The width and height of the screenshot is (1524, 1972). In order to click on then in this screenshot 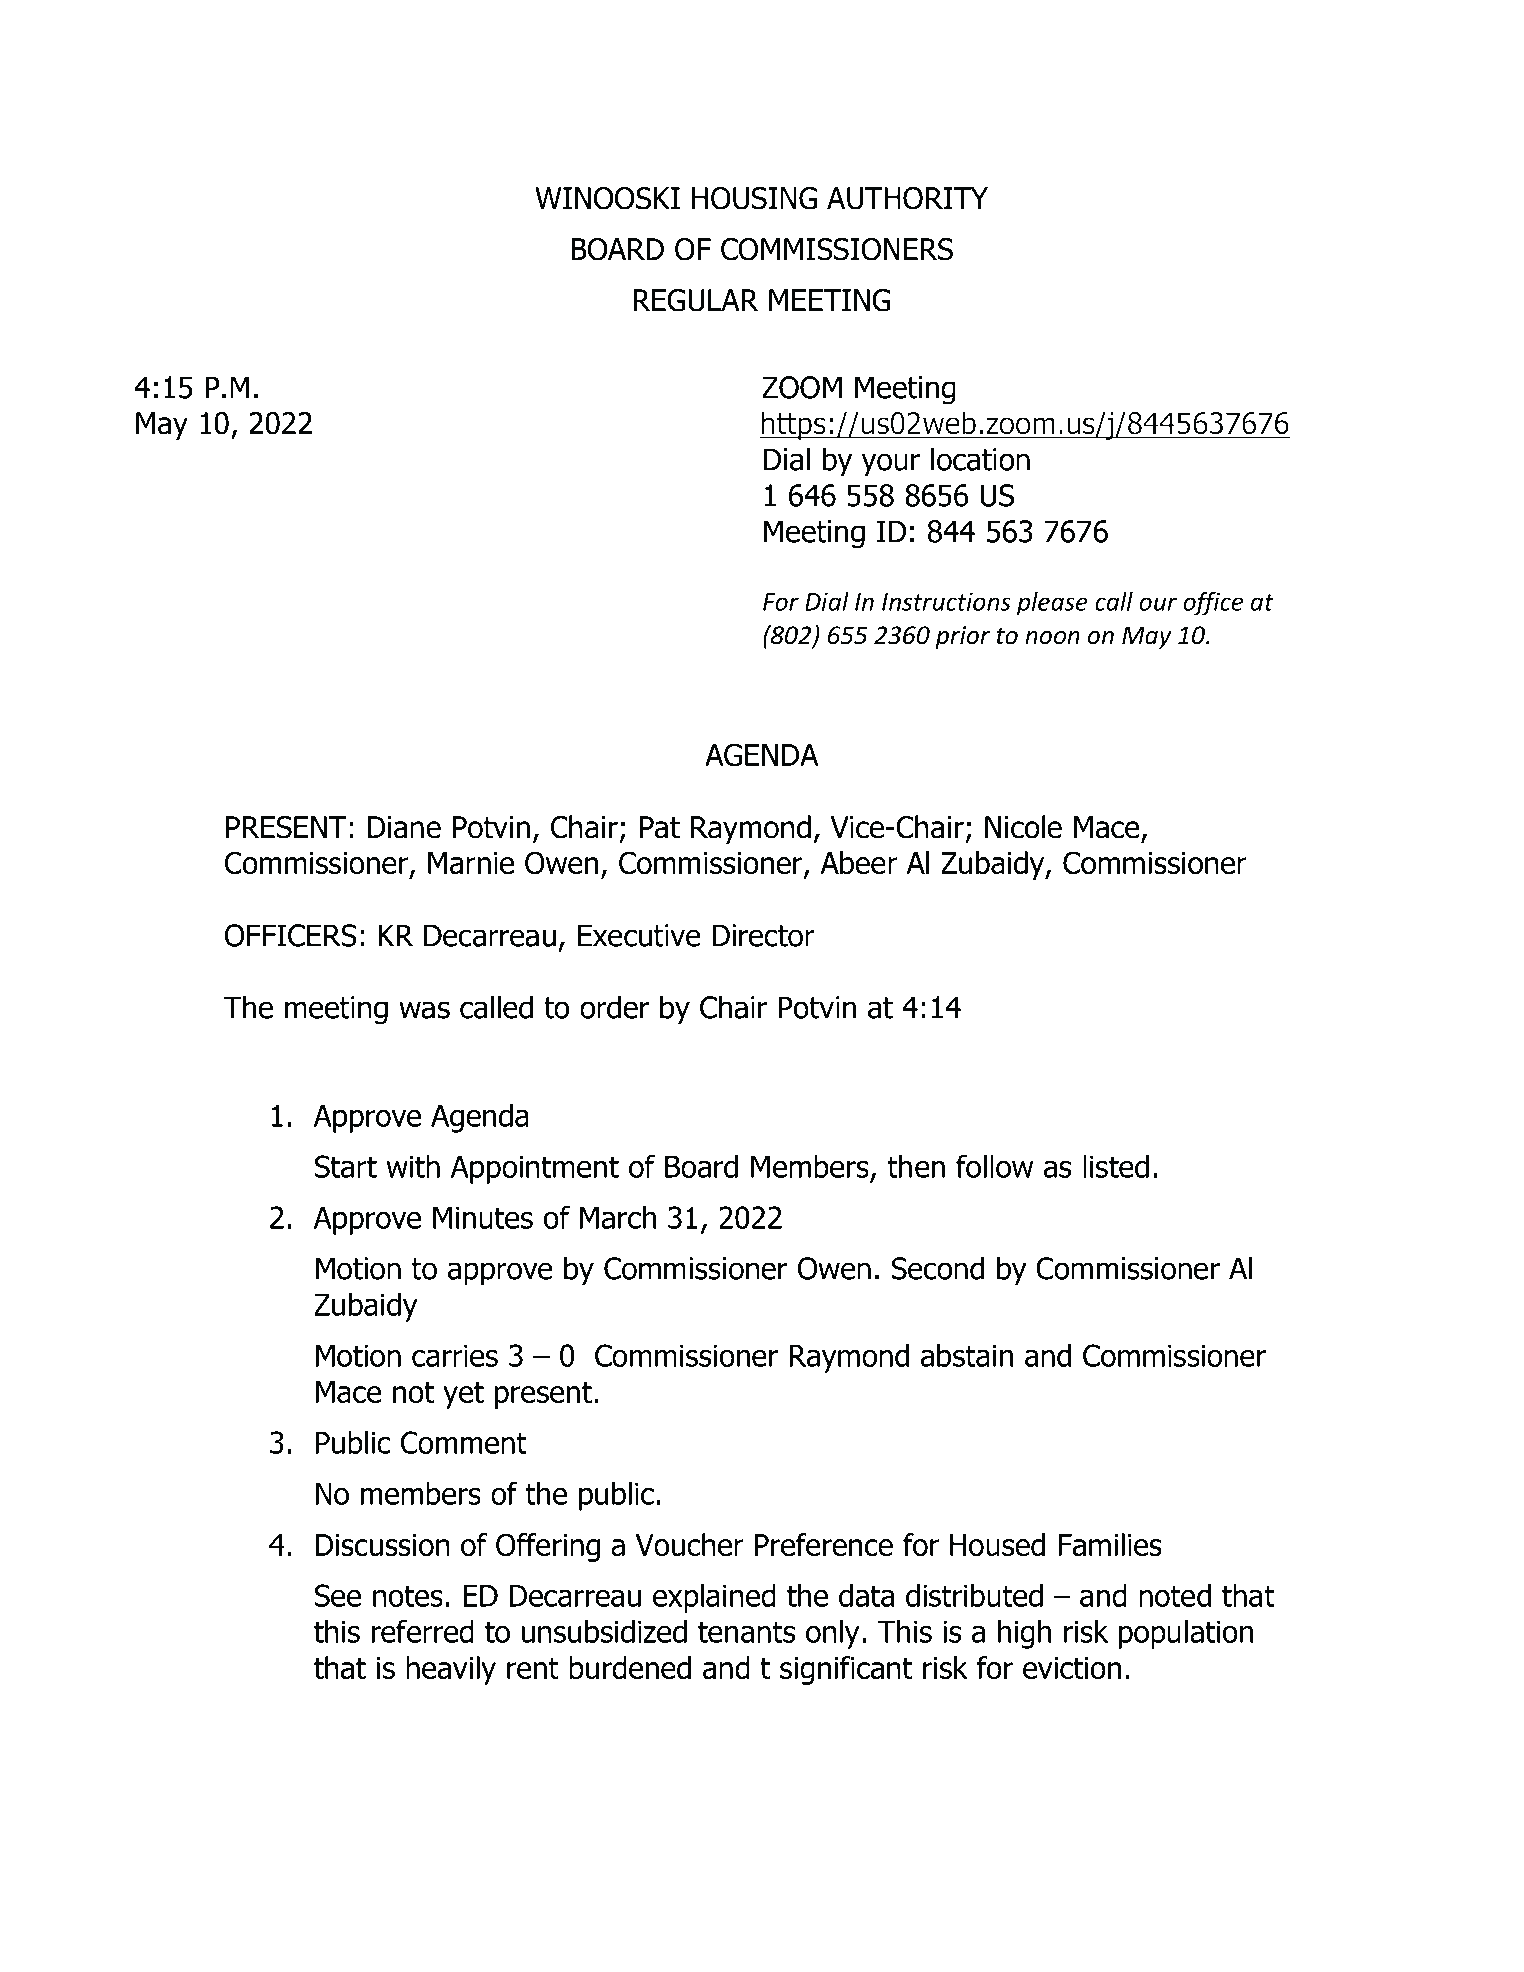, I will do `click(916, 1166)`.
